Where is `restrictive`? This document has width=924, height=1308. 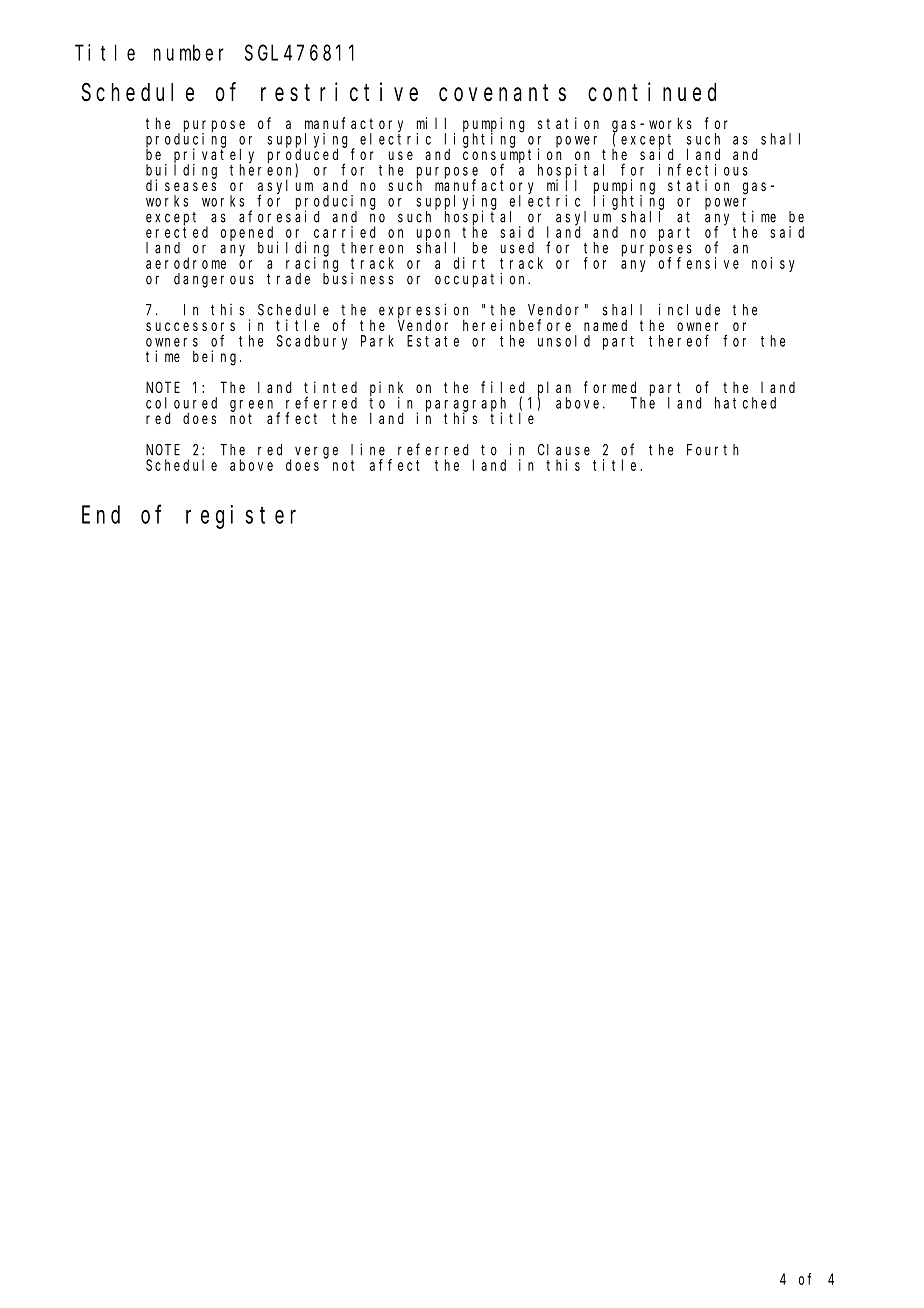
restrictive is located at coordinates (339, 92).
